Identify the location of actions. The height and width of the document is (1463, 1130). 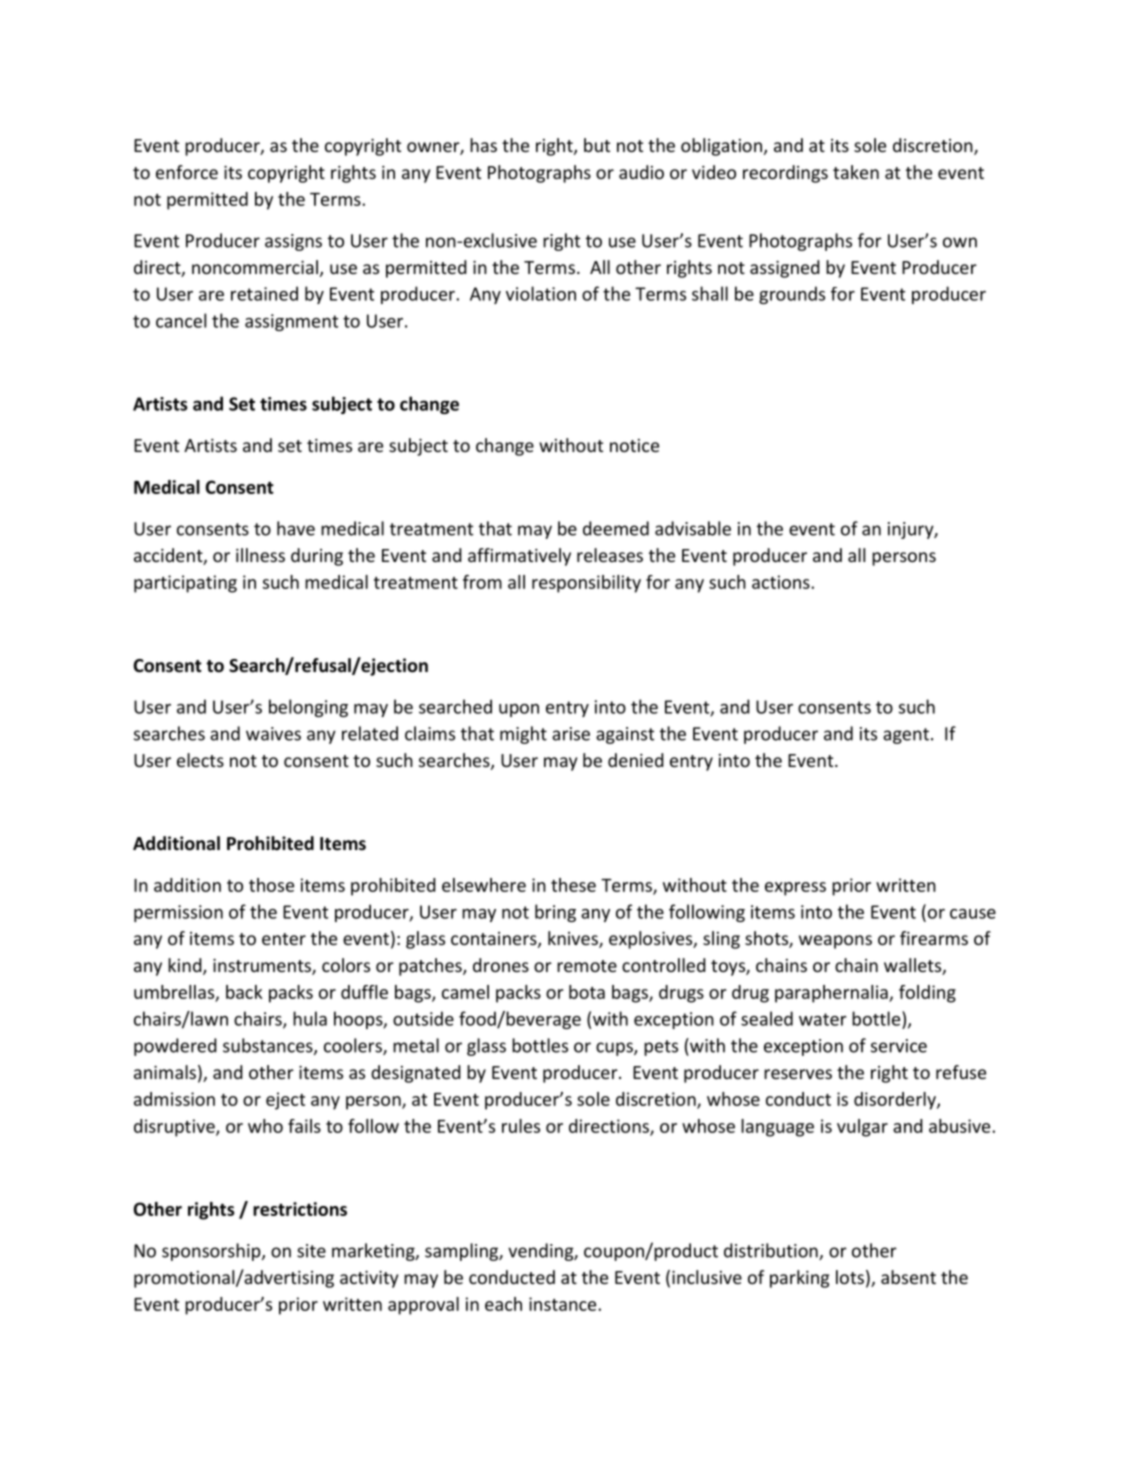
(782, 582).
